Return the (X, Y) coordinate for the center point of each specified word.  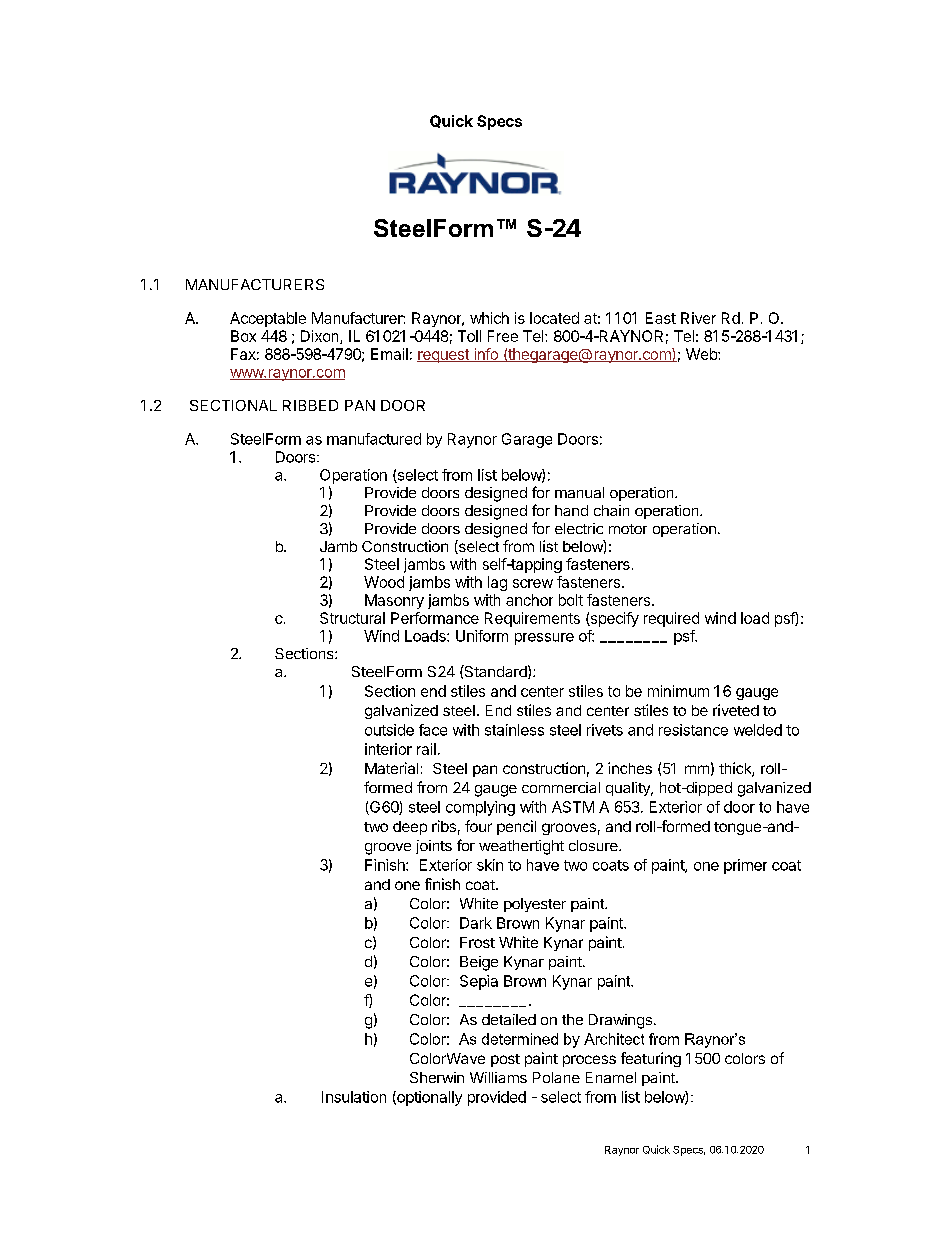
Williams (498, 1077)
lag (497, 583)
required (671, 619)
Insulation (354, 1097)
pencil (516, 827)
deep (410, 828)
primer (745, 866)
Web (702, 354)
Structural (352, 618)
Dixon (321, 337)
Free (503, 336)
